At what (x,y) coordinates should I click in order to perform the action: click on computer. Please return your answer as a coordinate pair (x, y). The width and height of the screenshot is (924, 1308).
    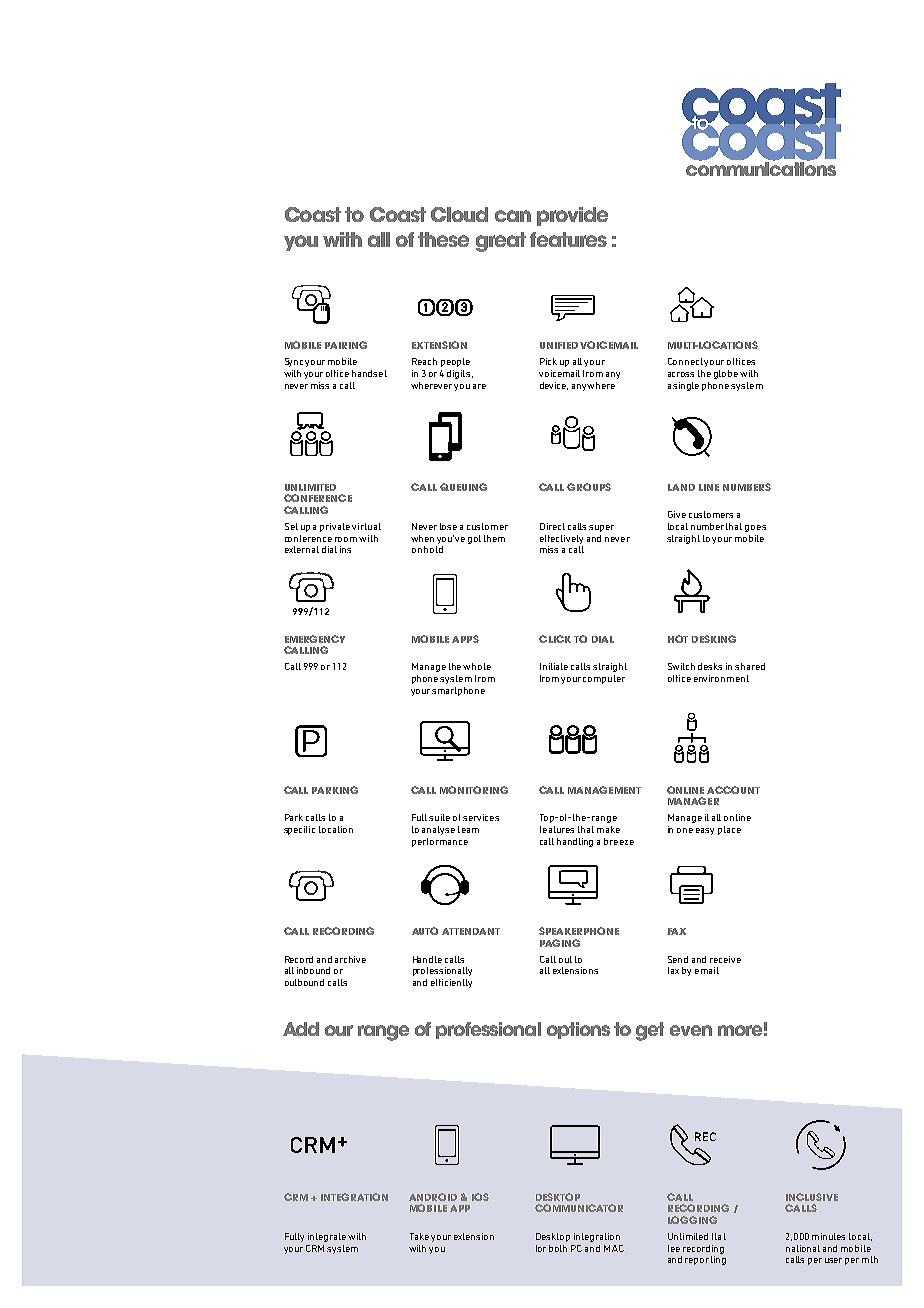
    Looking at the image, I should click on (604, 679).
